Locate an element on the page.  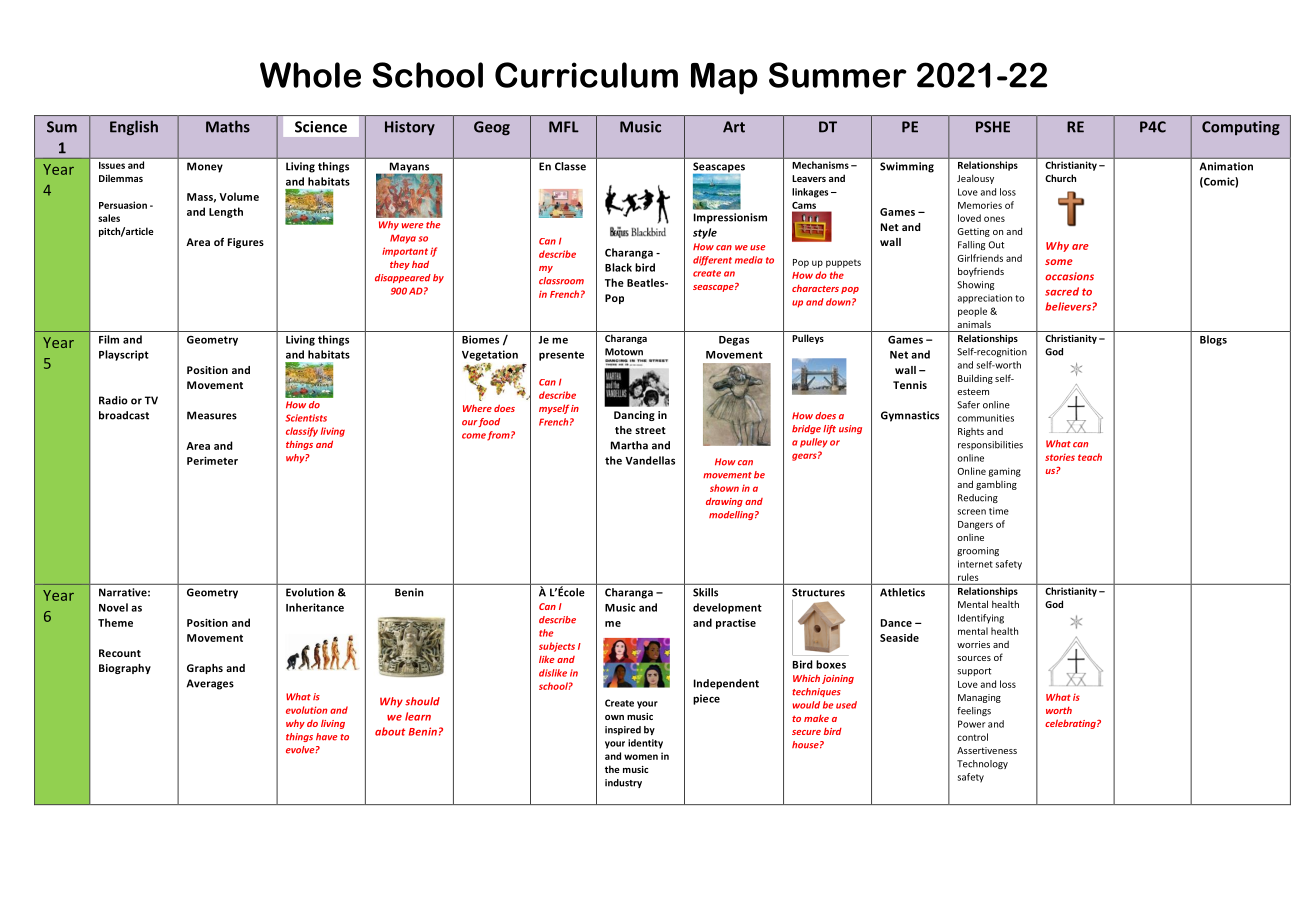
Measures is located at coordinates (212, 415).
